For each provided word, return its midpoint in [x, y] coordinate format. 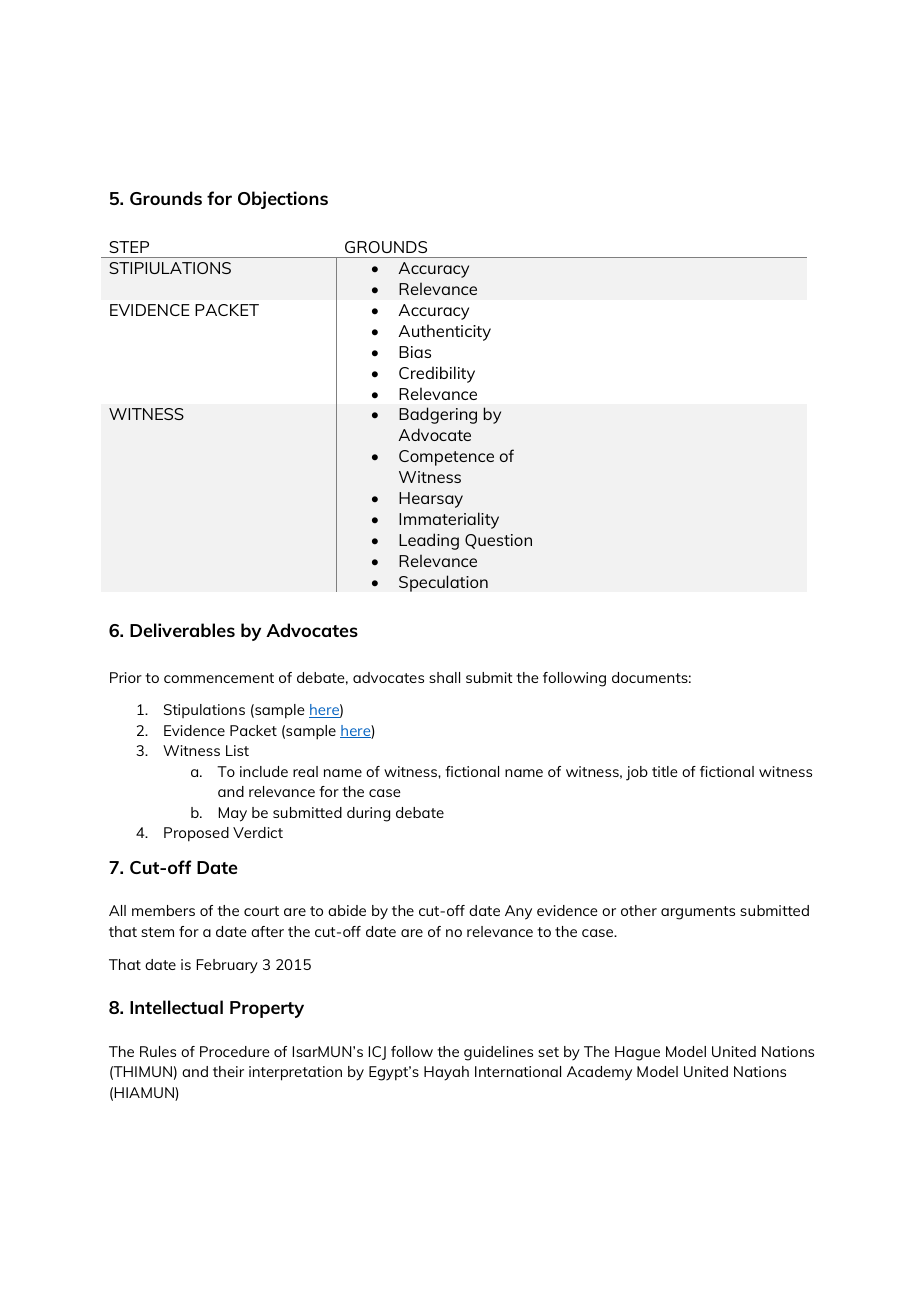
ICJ [377, 1053]
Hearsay [431, 500]
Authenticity [444, 332]
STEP [129, 247]
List [237, 750]
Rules [158, 1051]
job [637, 773]
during [368, 814]
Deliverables [182, 630]
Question [498, 541]
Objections [283, 200]
